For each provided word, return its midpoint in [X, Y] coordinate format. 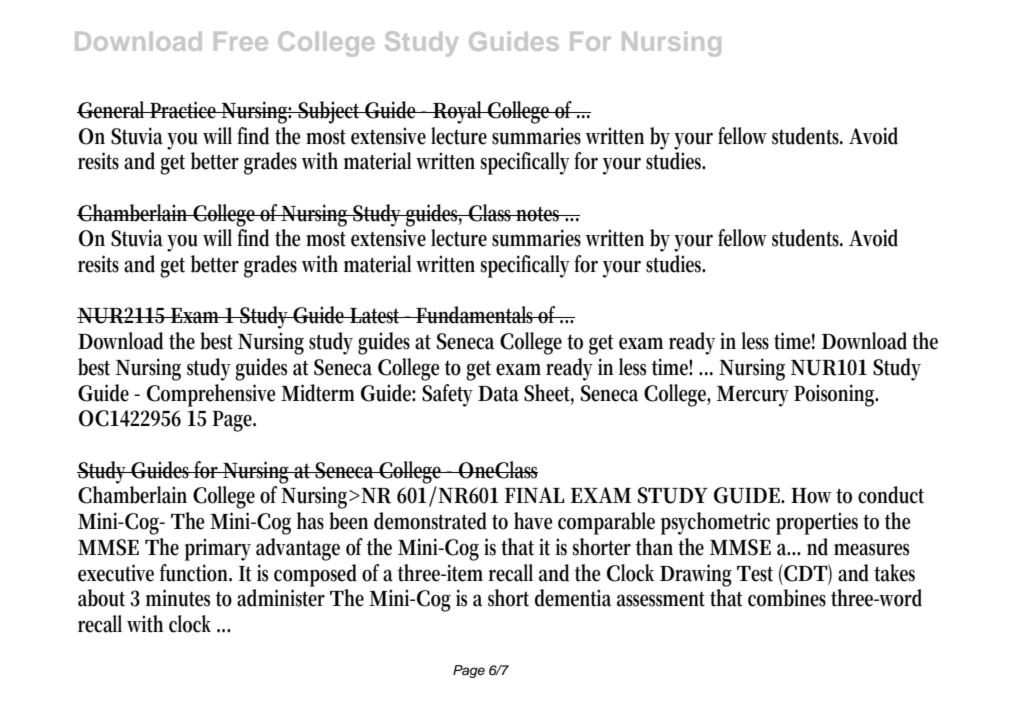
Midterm [318, 393]
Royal [458, 112]
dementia [573, 598]
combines [787, 598]
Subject [330, 112]
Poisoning [836, 395]
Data [498, 394]
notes [539, 214]
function [196, 573]
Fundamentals [476, 315]
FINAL [534, 495]
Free [241, 41]
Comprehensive [211, 395]
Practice [184, 110]
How [814, 496]
